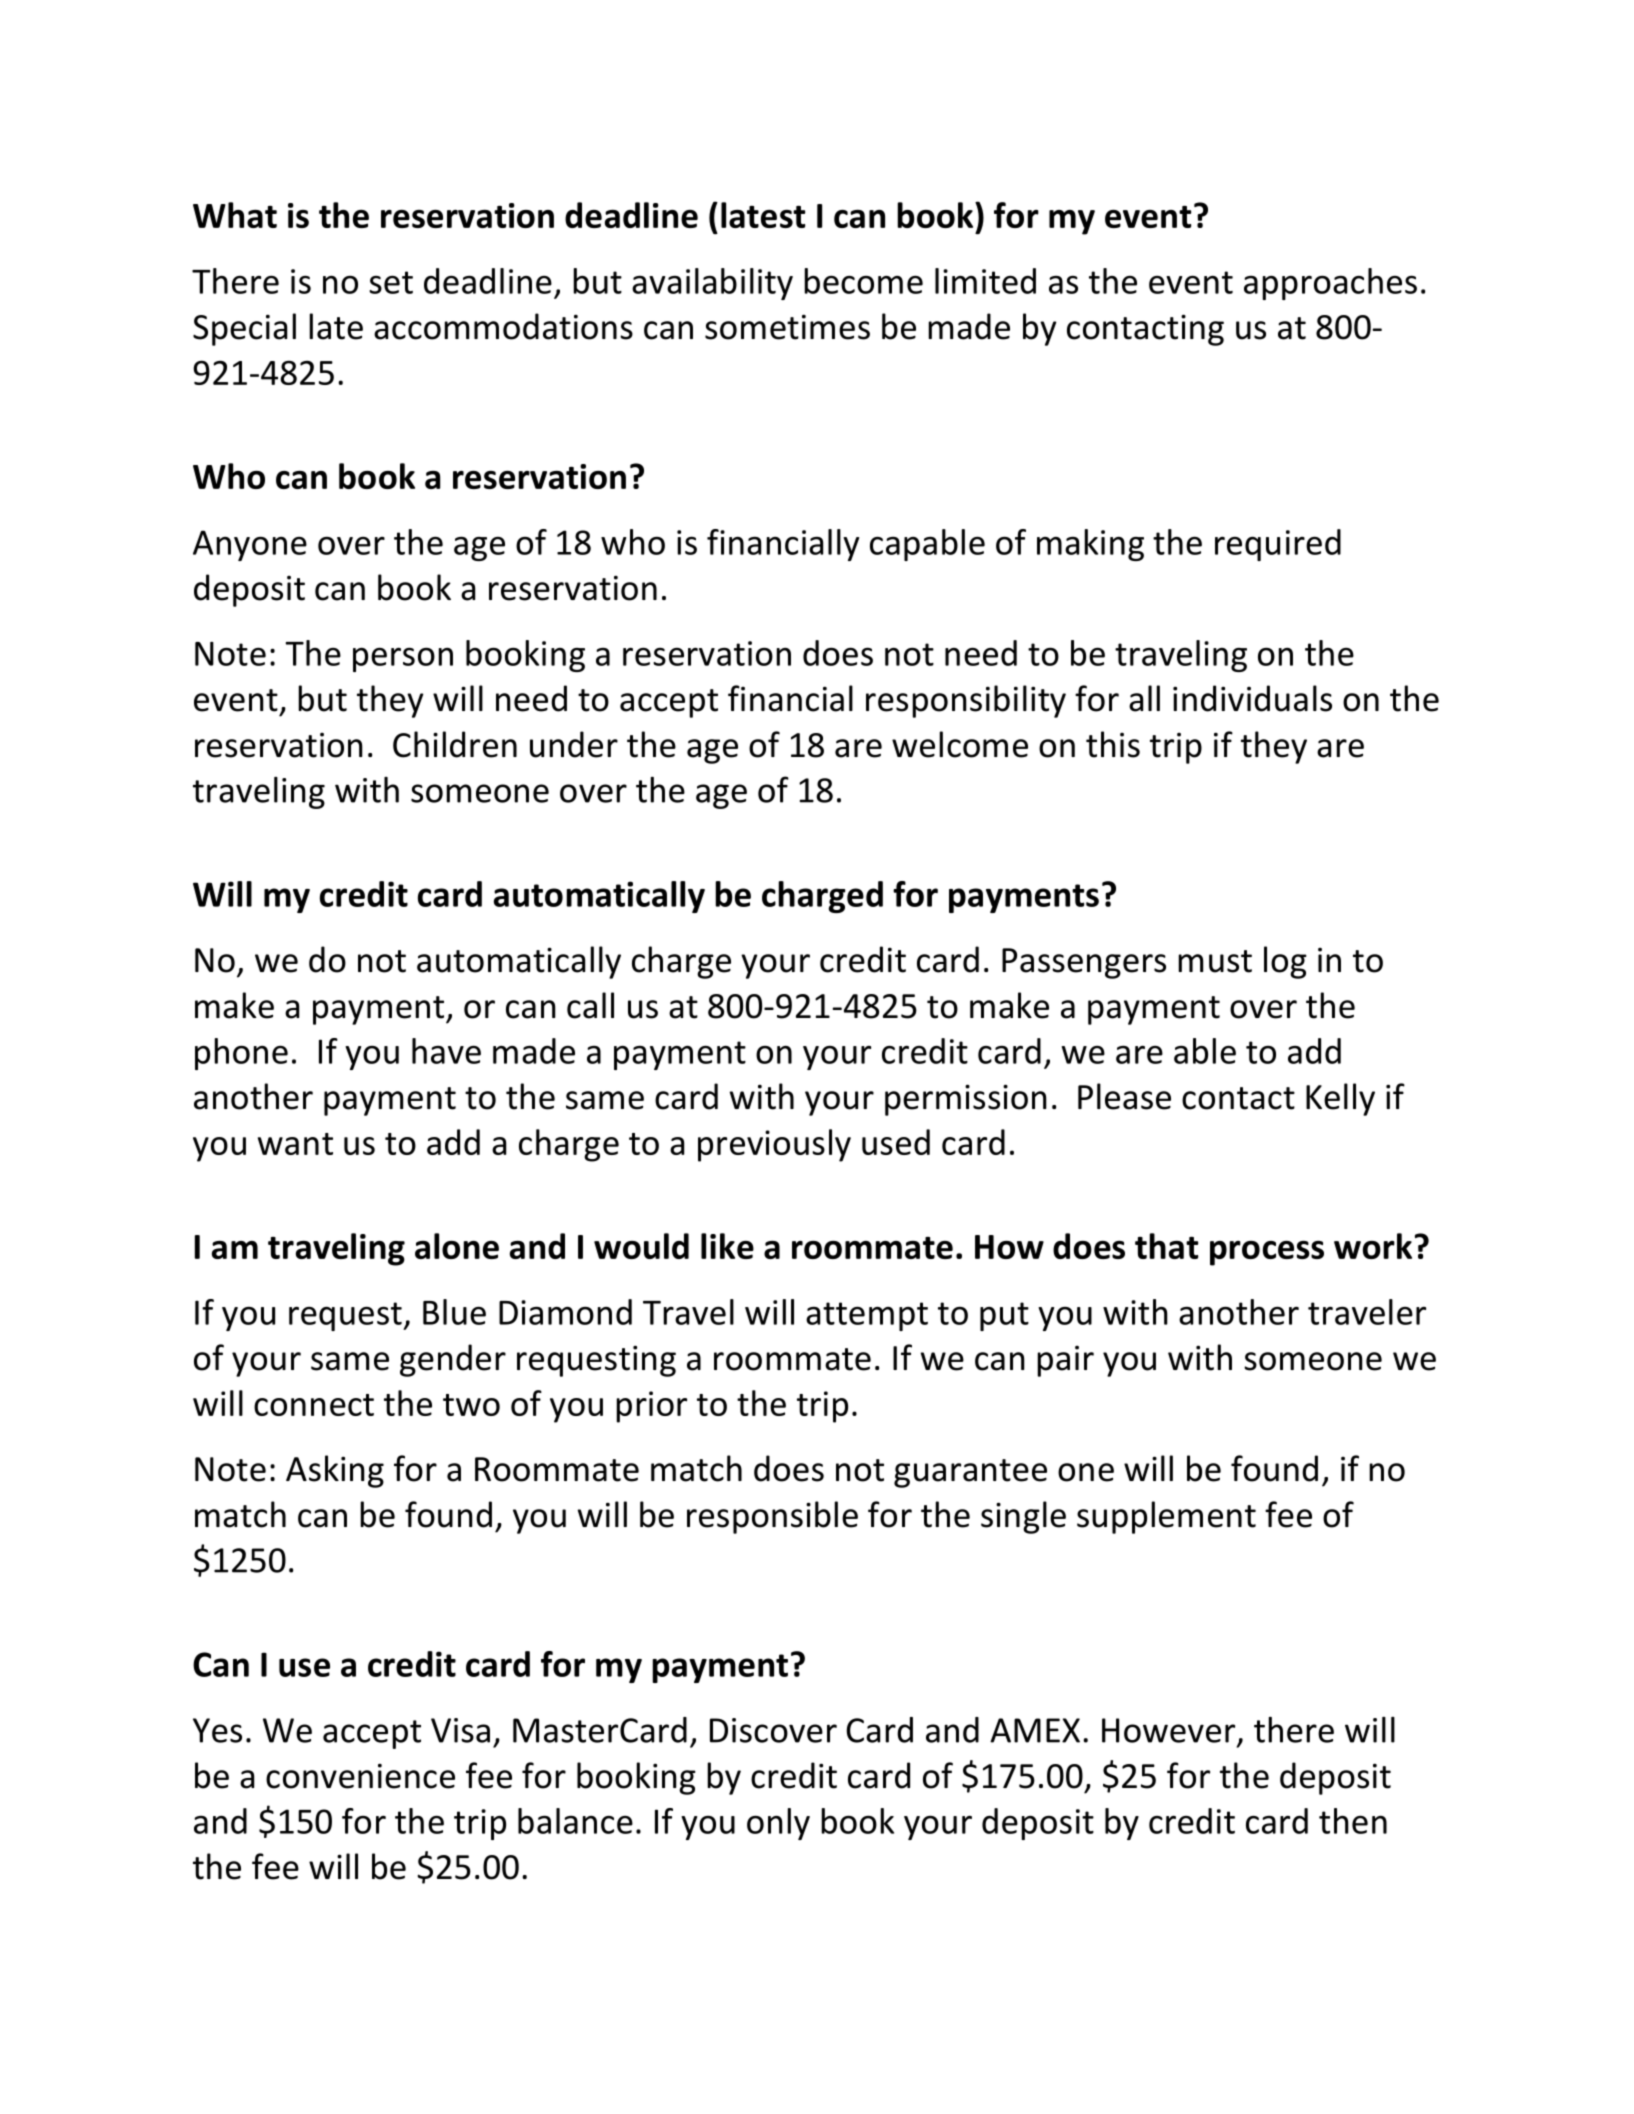  What do you see at coordinates (1330, 284) in the screenshot?
I see `approaches` at bounding box center [1330, 284].
